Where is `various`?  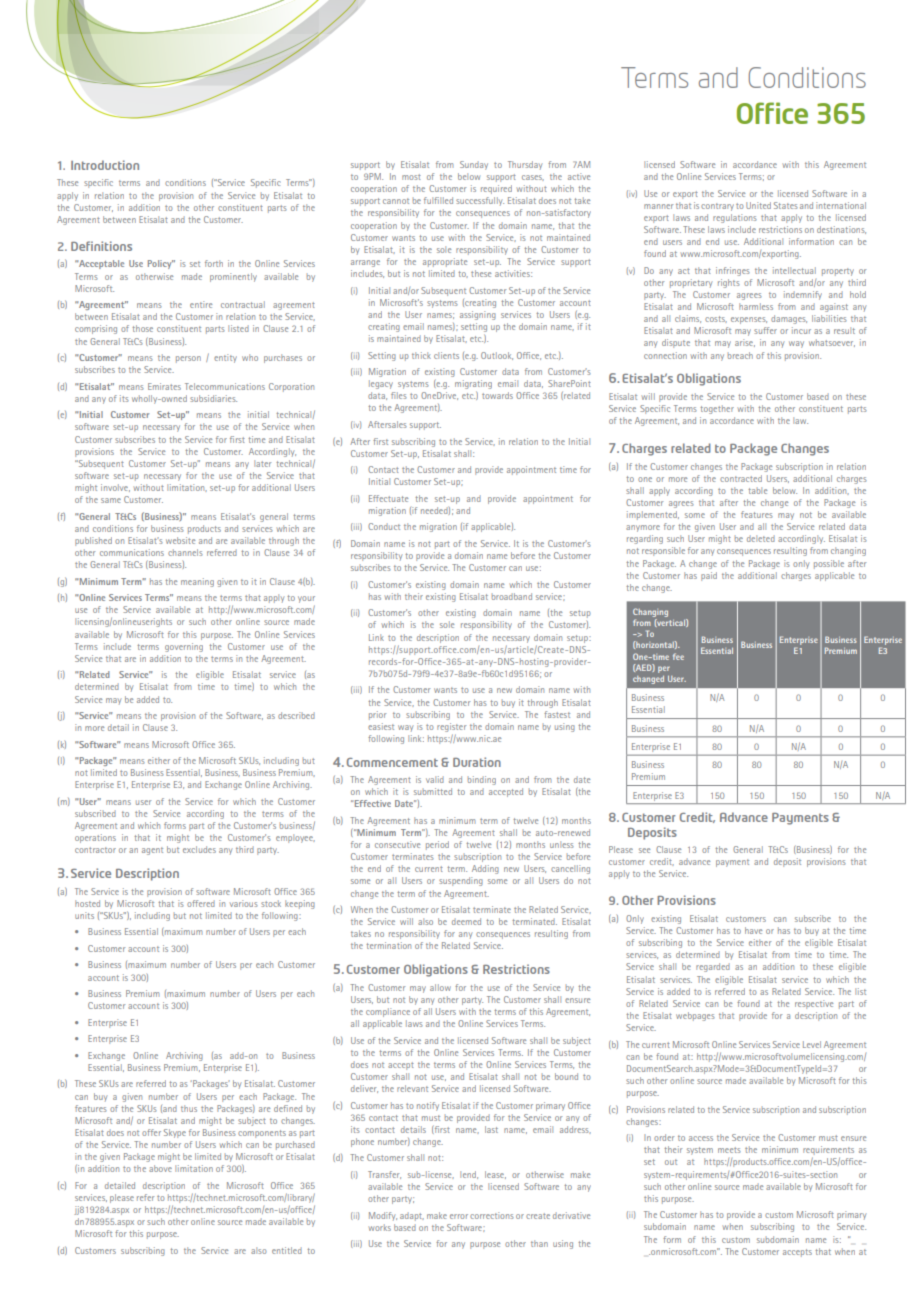 various is located at coordinates (244, 903).
